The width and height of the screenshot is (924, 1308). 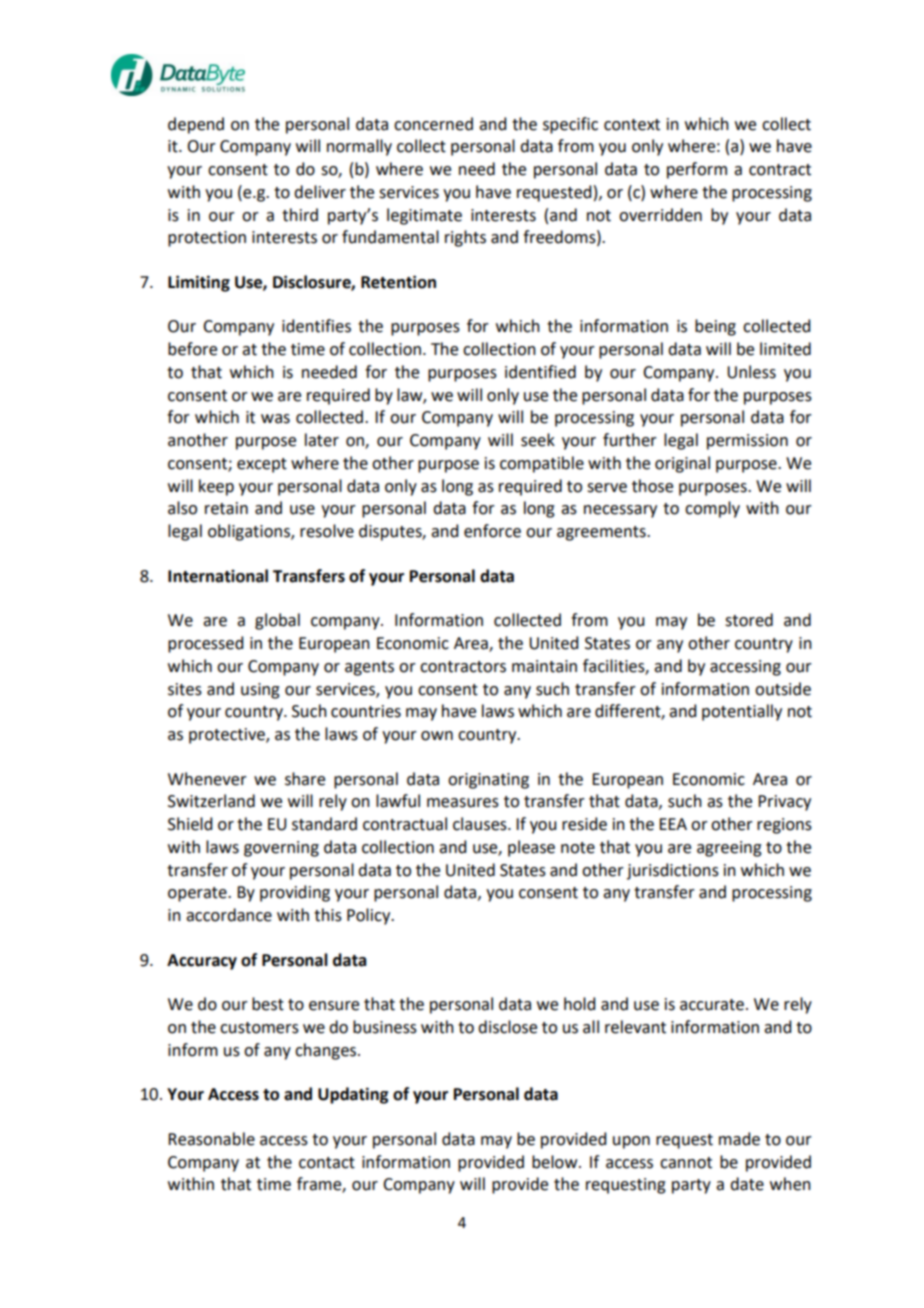 What do you see at coordinates (544, 666) in the screenshot?
I see `maintain` at bounding box center [544, 666].
